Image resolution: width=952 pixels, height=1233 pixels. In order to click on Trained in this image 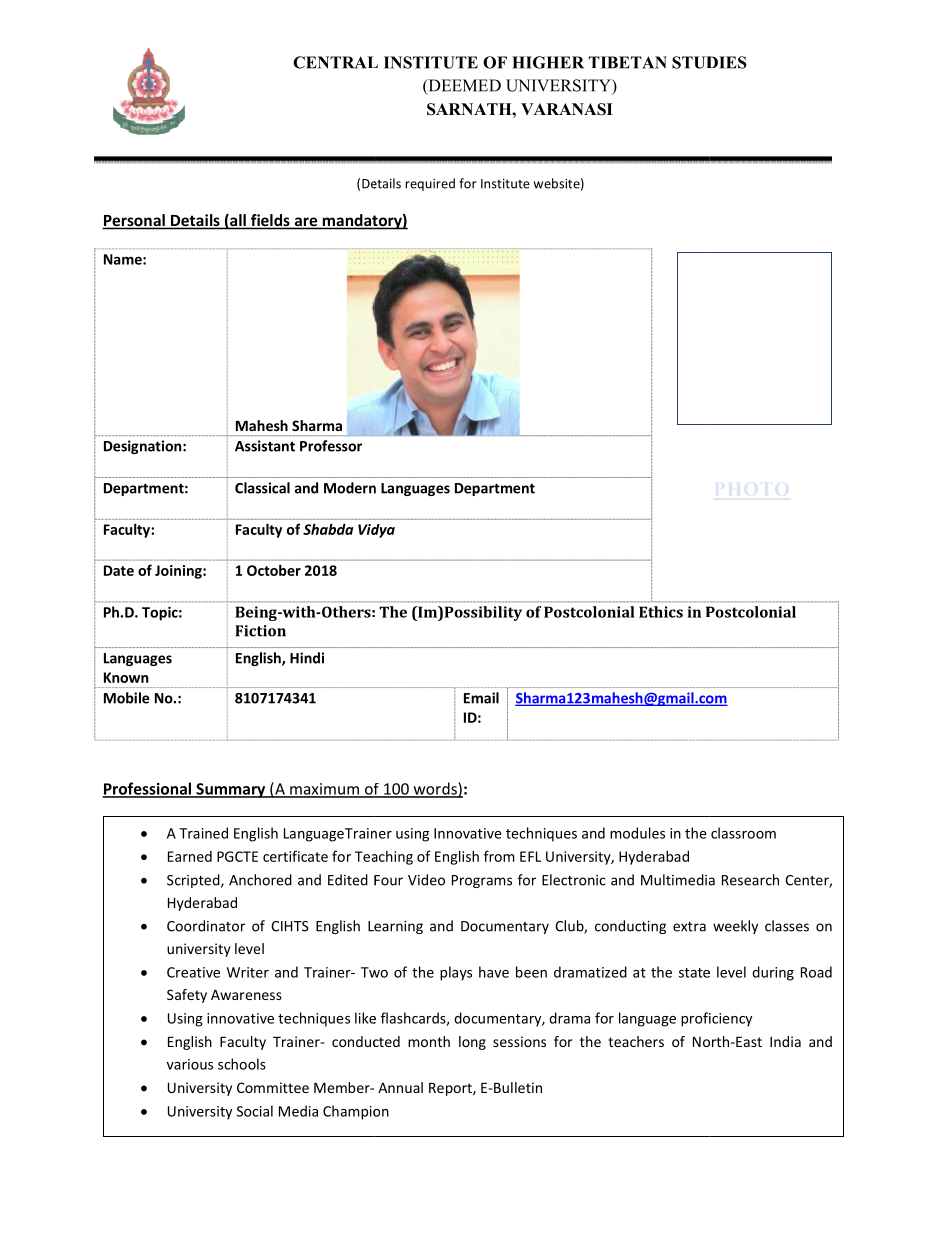, I will do `click(203, 833)`.
